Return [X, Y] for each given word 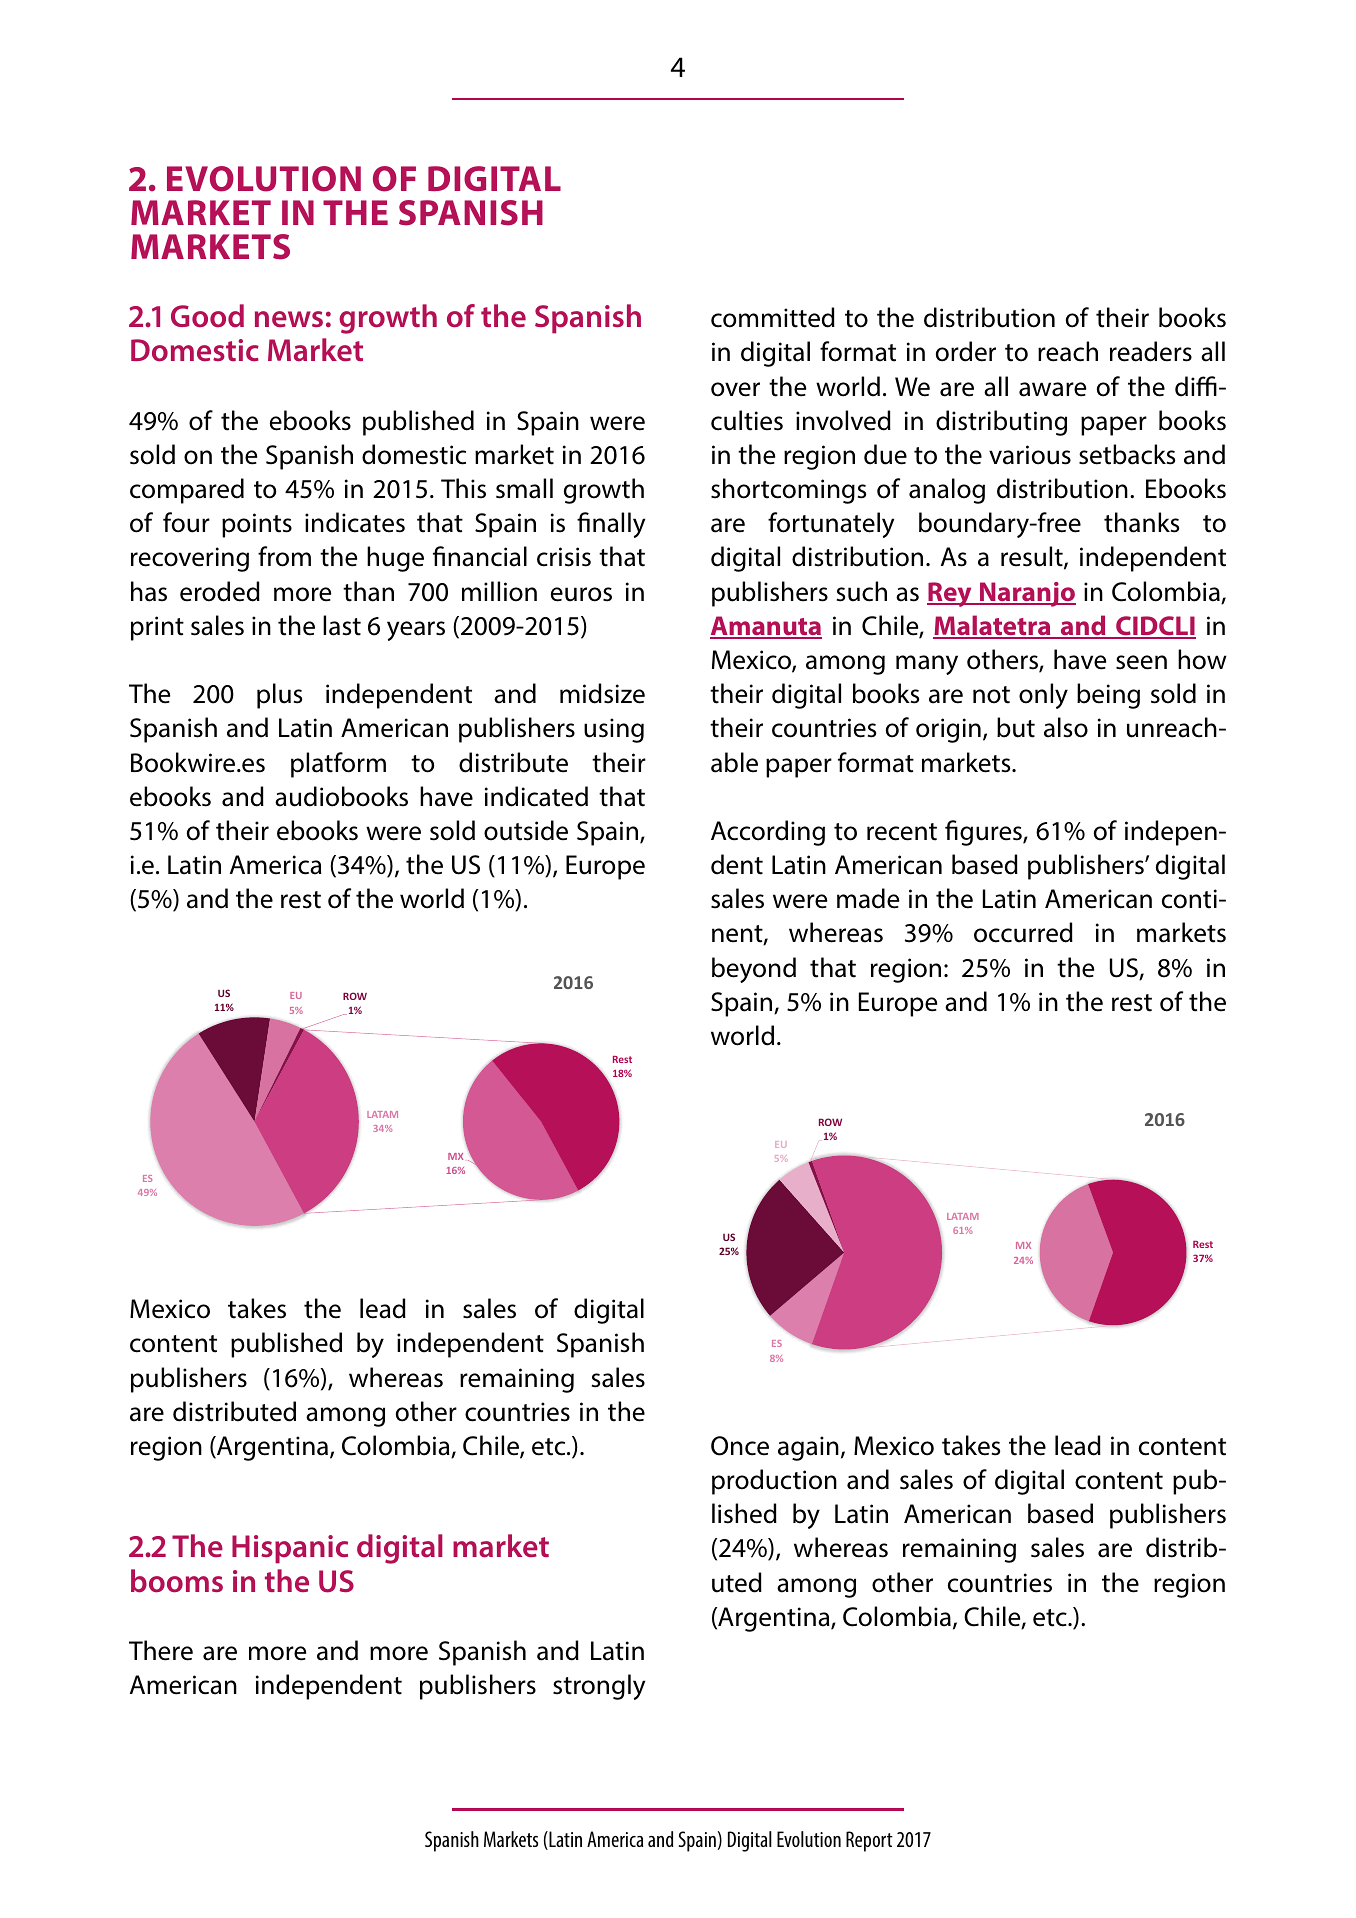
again [808, 1448]
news [289, 319]
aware [1052, 389]
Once [740, 1446]
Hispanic [290, 1549]
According [768, 833]
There [161, 1650]
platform [338, 765]
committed [773, 317]
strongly [599, 1687]
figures [984, 833]
